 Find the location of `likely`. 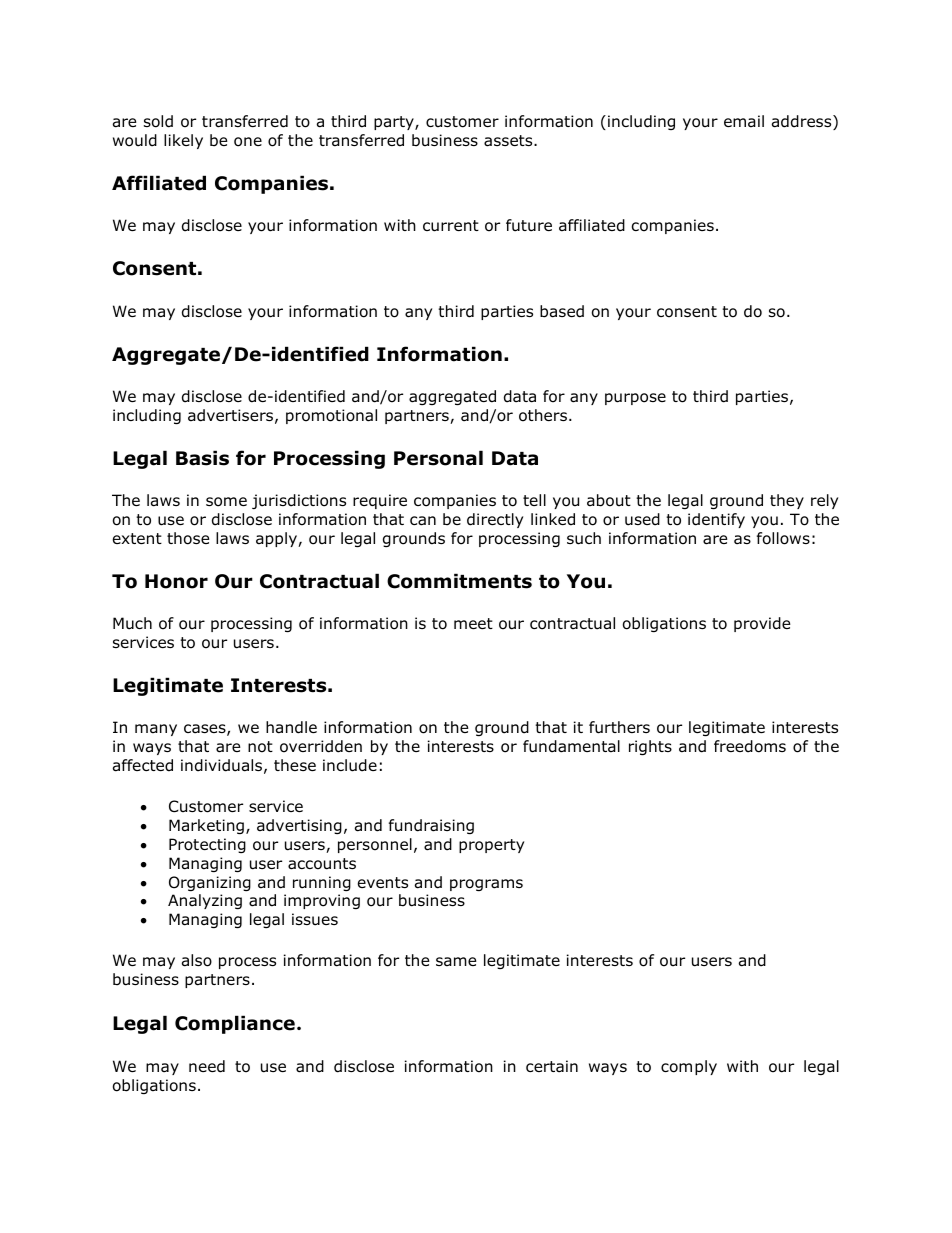

likely is located at coordinates (183, 141).
